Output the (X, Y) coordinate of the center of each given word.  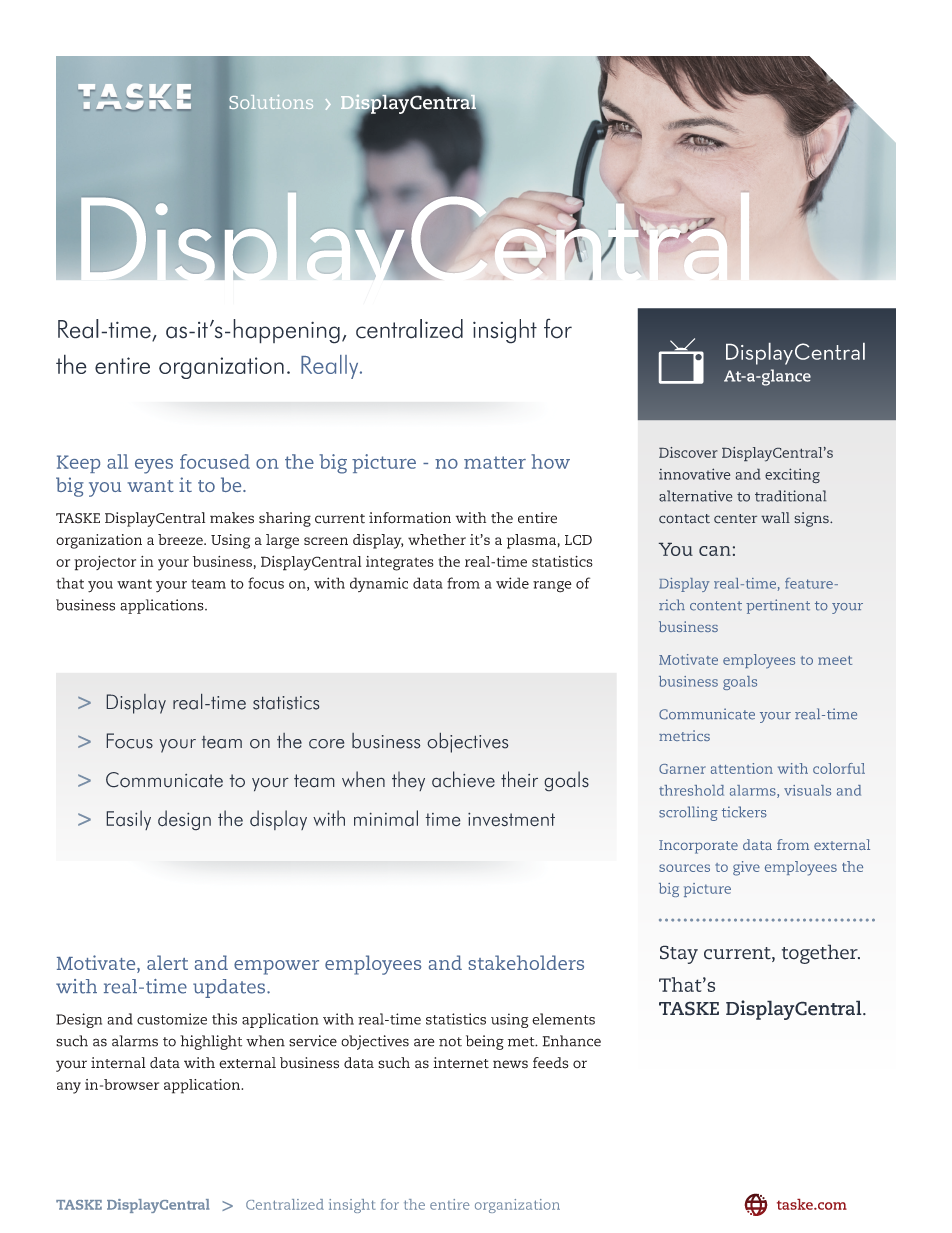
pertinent (778, 606)
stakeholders (526, 962)
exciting (792, 475)
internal (118, 1063)
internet (461, 1063)
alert (167, 962)
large (282, 541)
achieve (463, 779)
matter (495, 462)
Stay (679, 954)
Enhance (572, 1041)
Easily (128, 820)
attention (742, 768)
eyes (154, 466)
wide (512, 583)
